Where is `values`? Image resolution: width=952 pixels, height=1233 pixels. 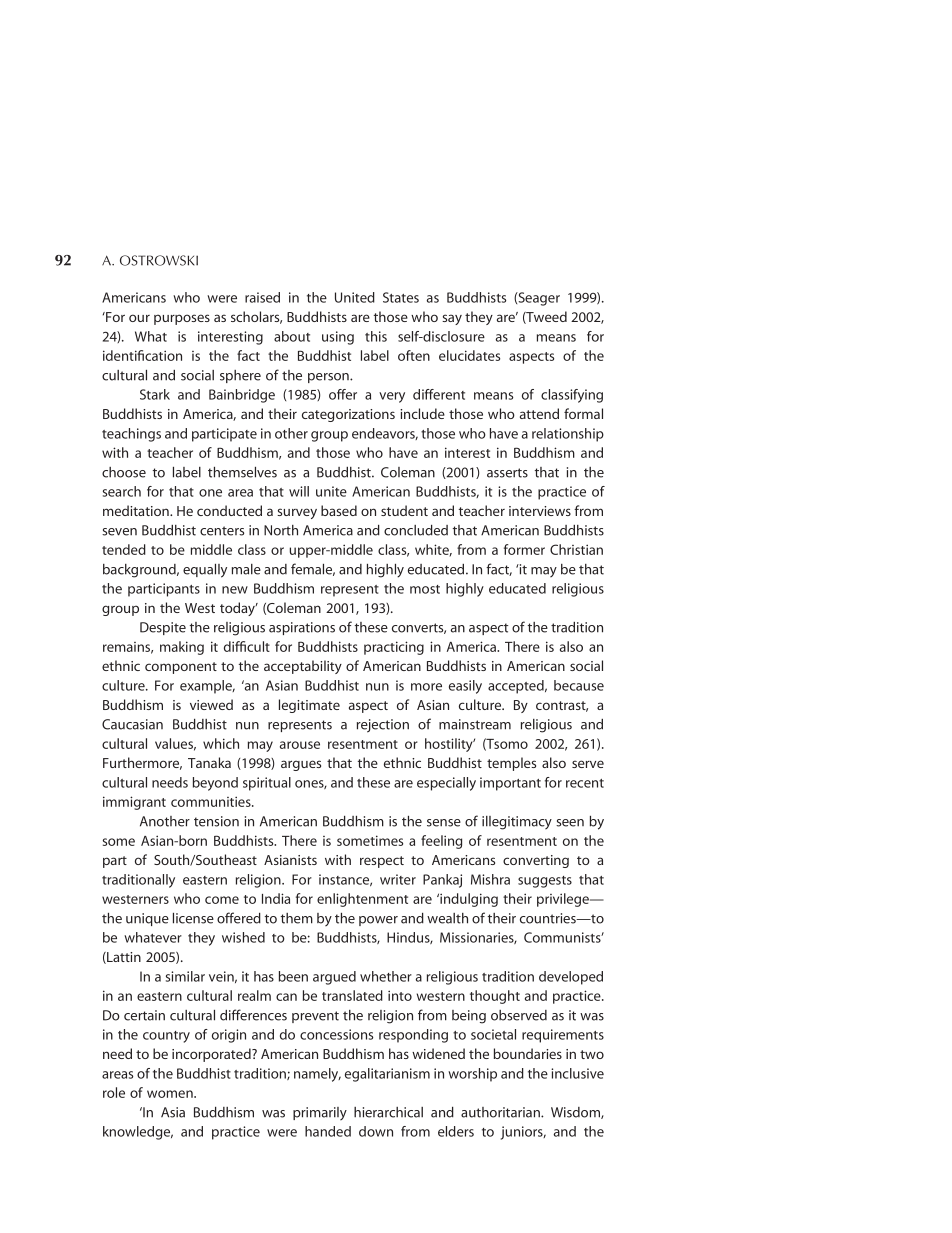 values is located at coordinates (175, 744).
